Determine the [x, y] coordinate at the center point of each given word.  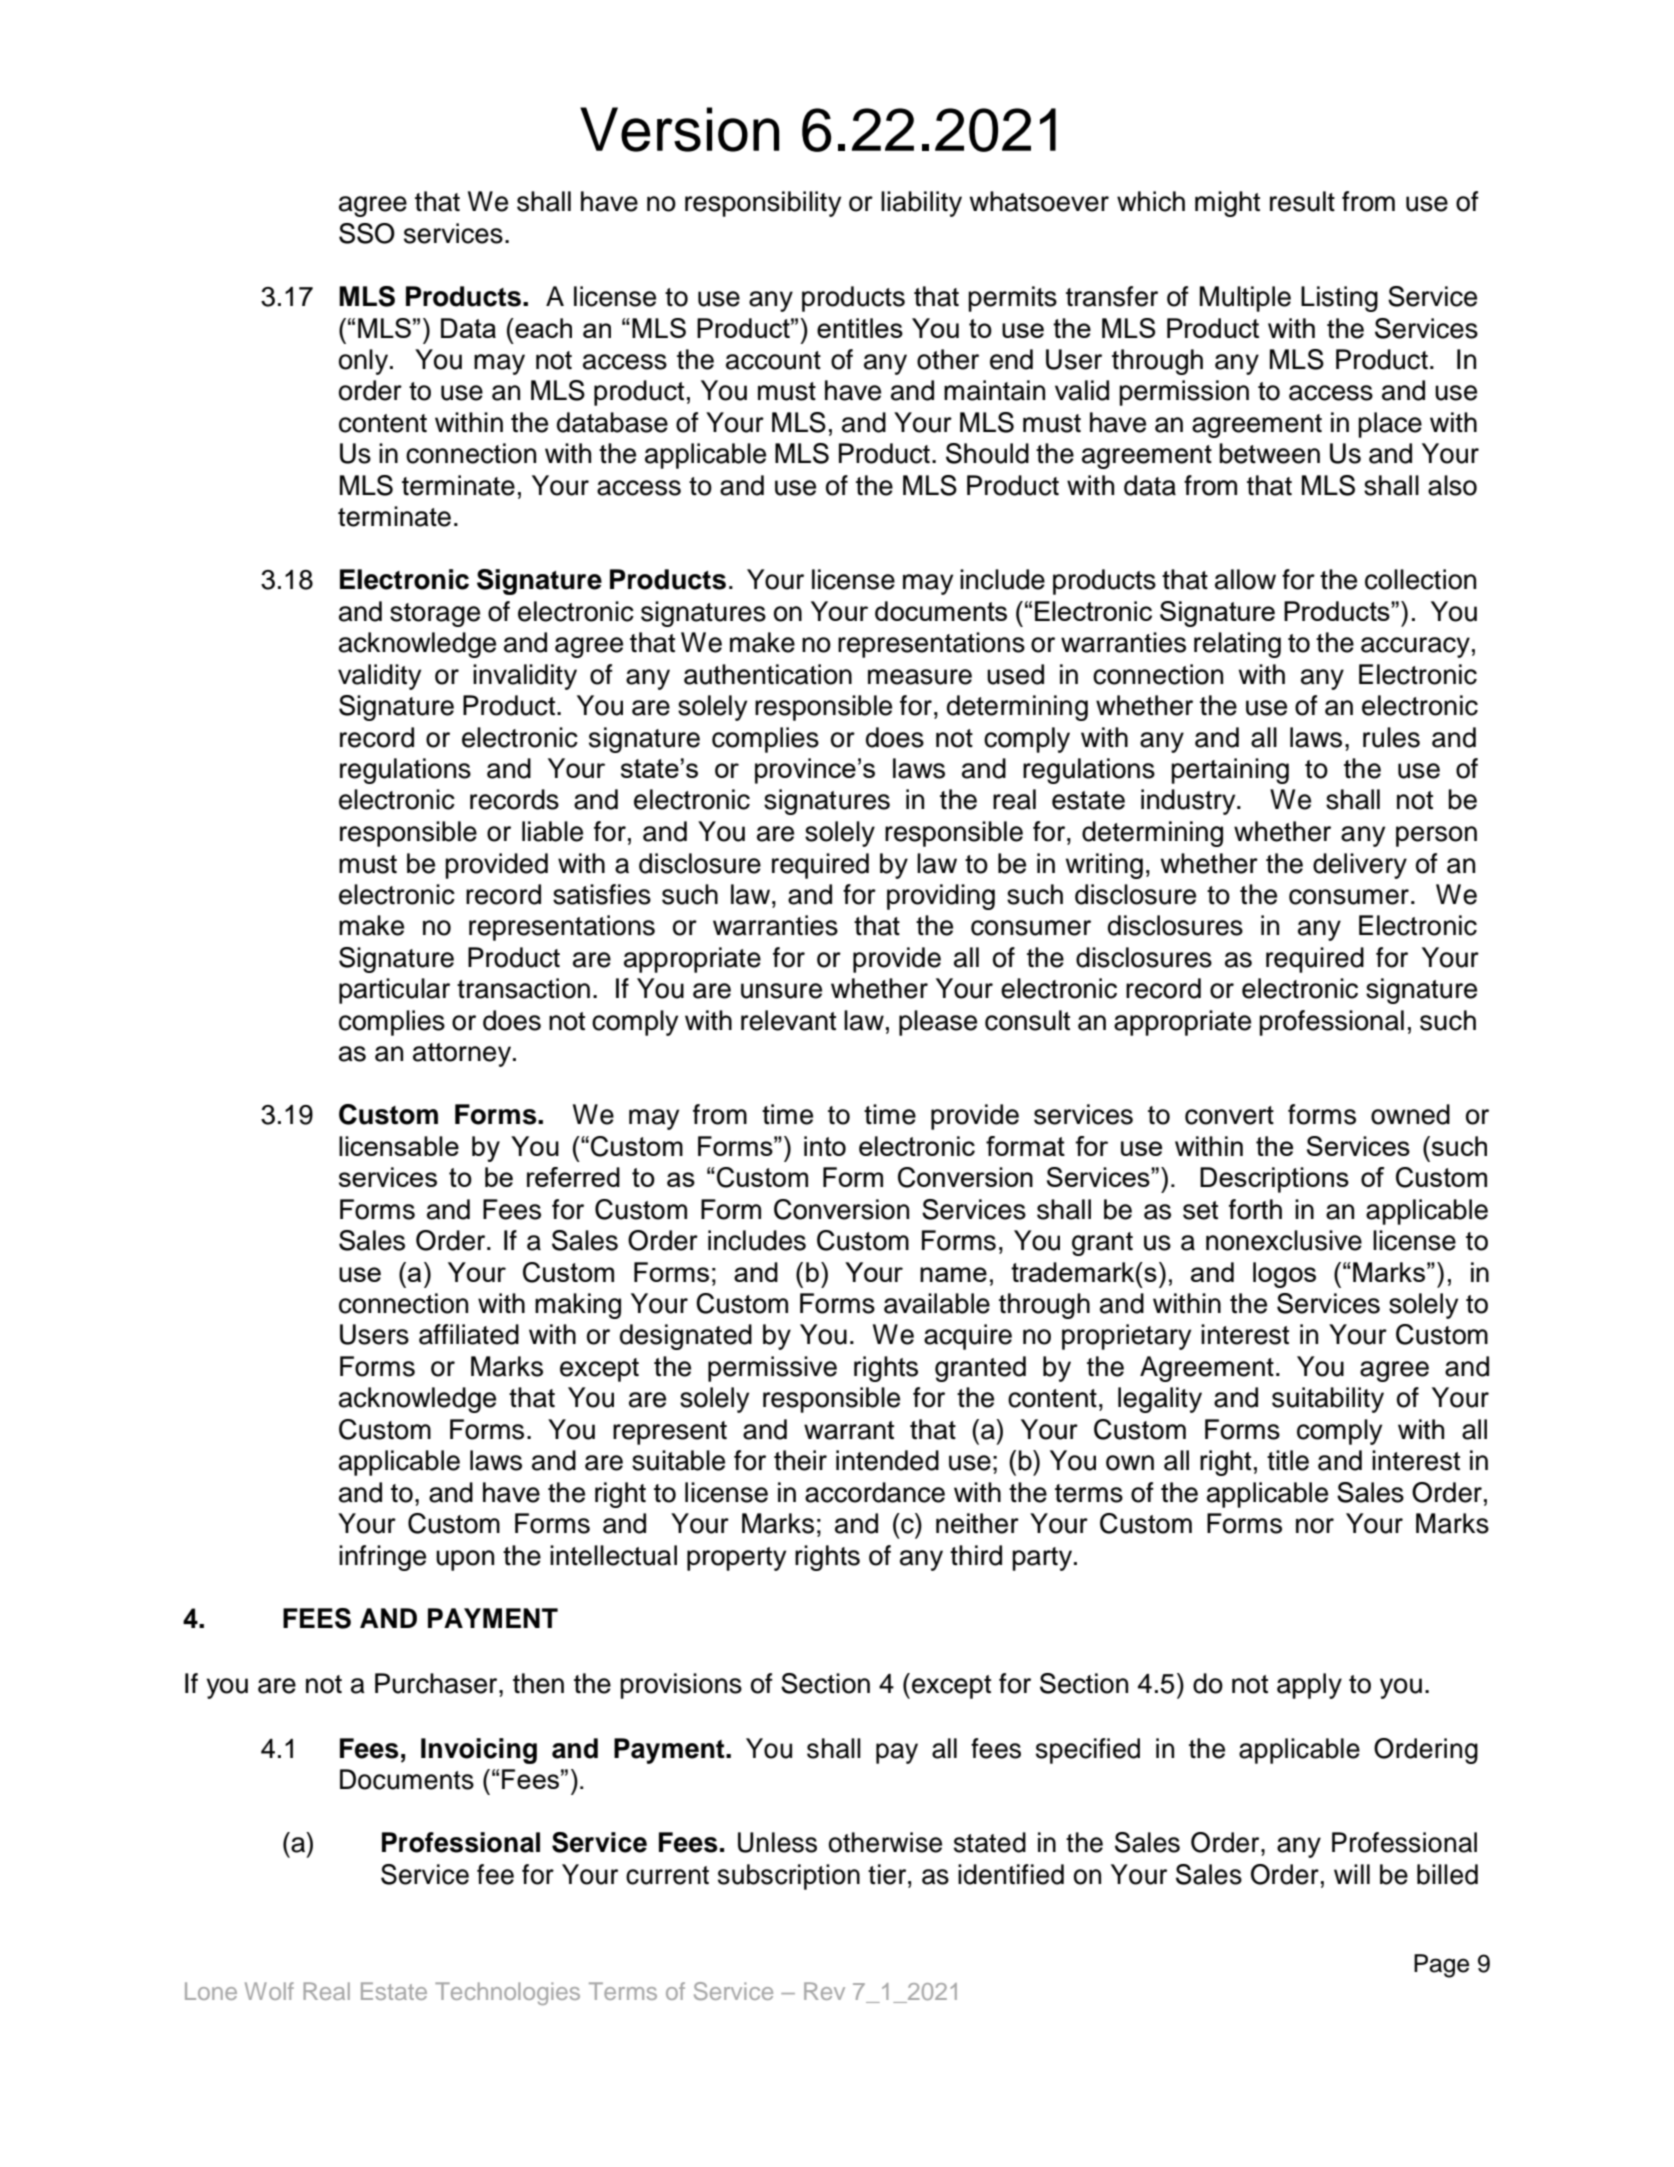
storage [435, 615]
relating [1237, 645]
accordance [875, 1492]
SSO [367, 233]
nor [1315, 1526]
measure [920, 677]
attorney [463, 1055]
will [1352, 1874]
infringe [382, 1558]
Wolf [269, 1991]
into [825, 1146]
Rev [824, 1991]
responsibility [763, 204]
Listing [1339, 299]
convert [1229, 1115]
